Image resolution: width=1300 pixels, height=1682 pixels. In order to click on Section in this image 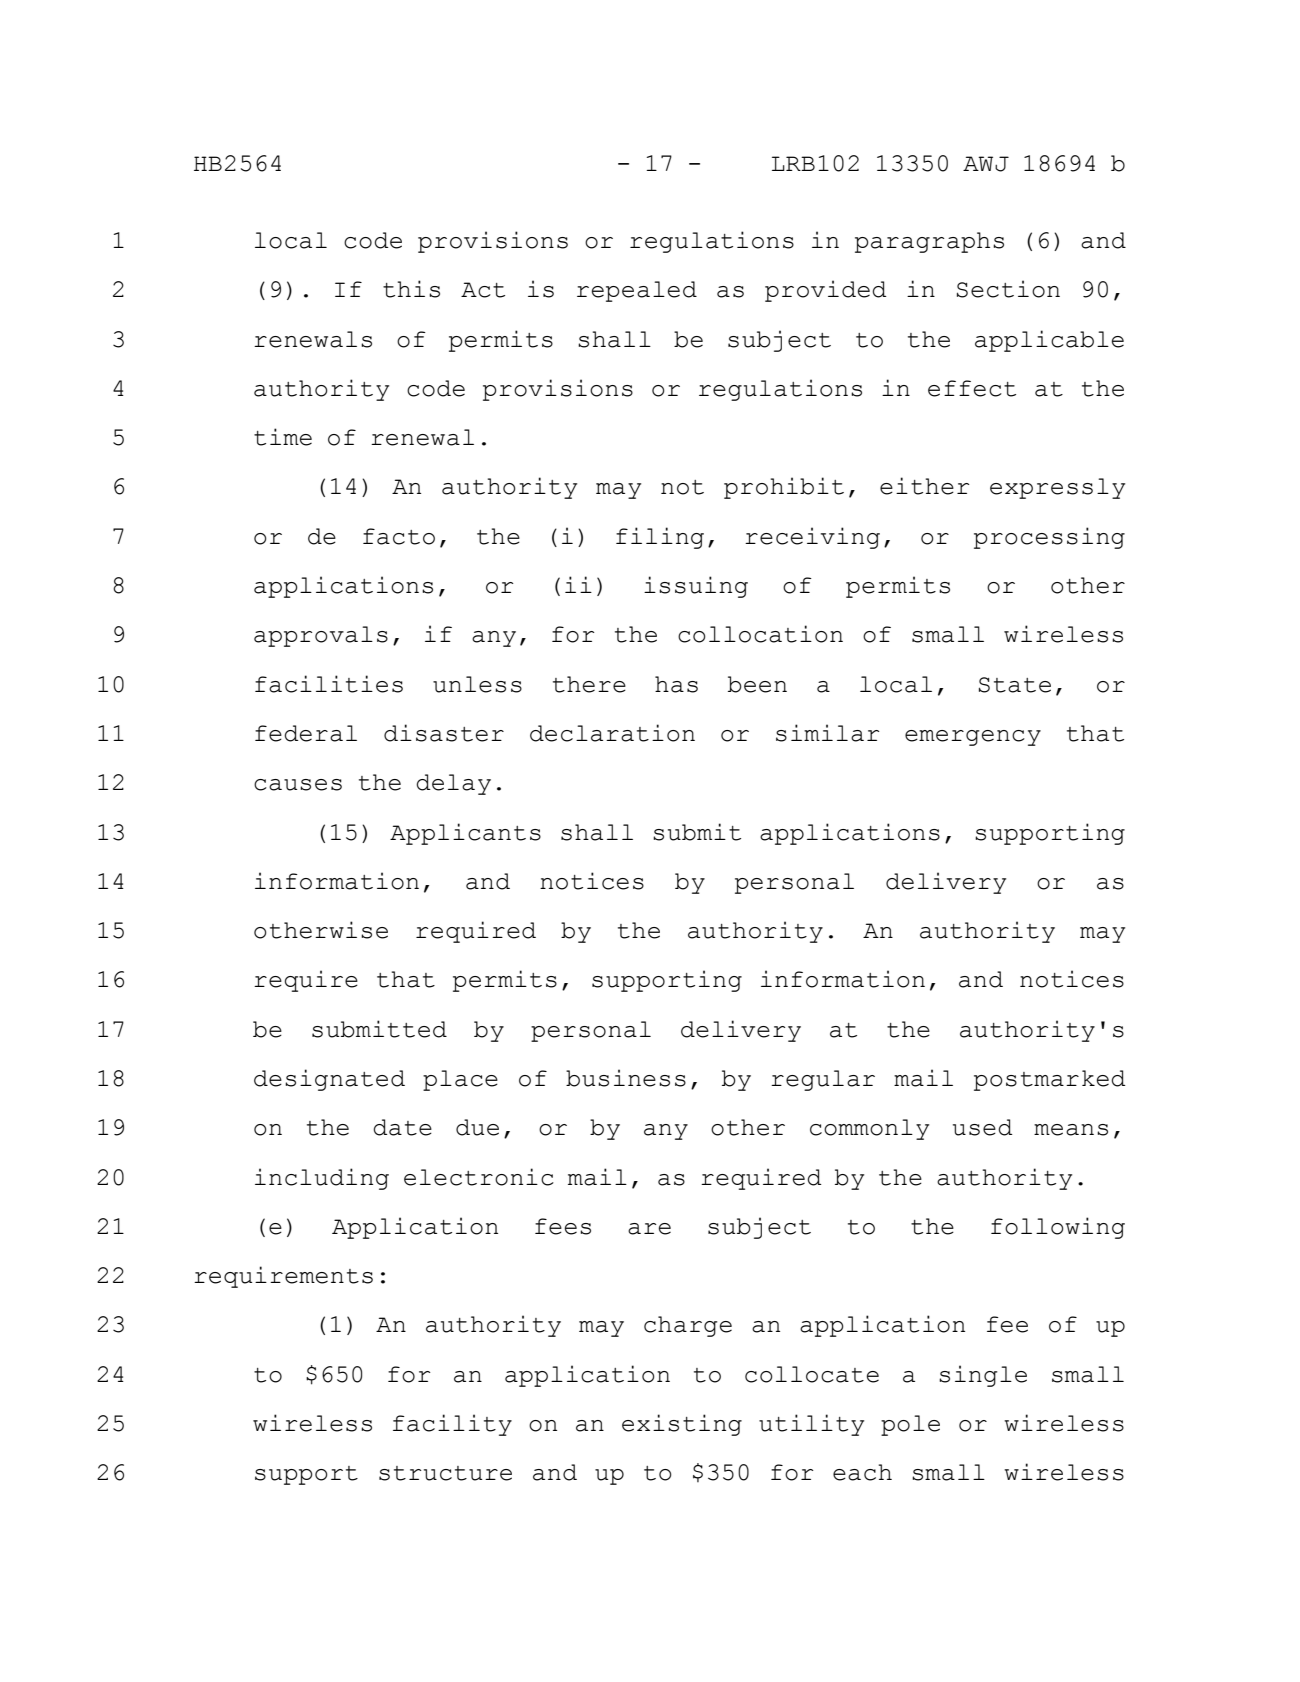, I will do `click(1008, 289)`.
